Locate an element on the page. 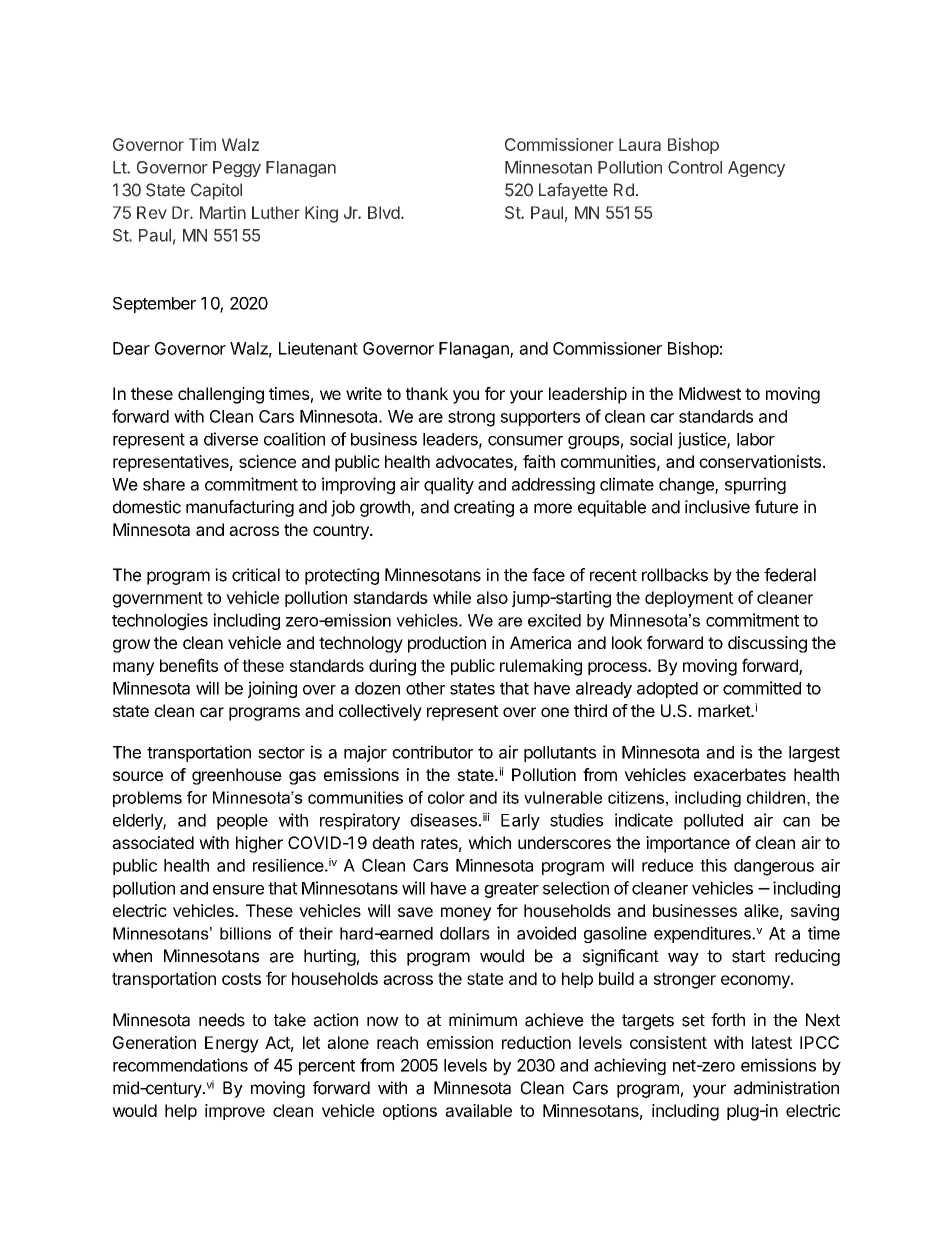 Image resolution: width=952 pixels, height=1233 pixels. share is located at coordinates (164, 484).
